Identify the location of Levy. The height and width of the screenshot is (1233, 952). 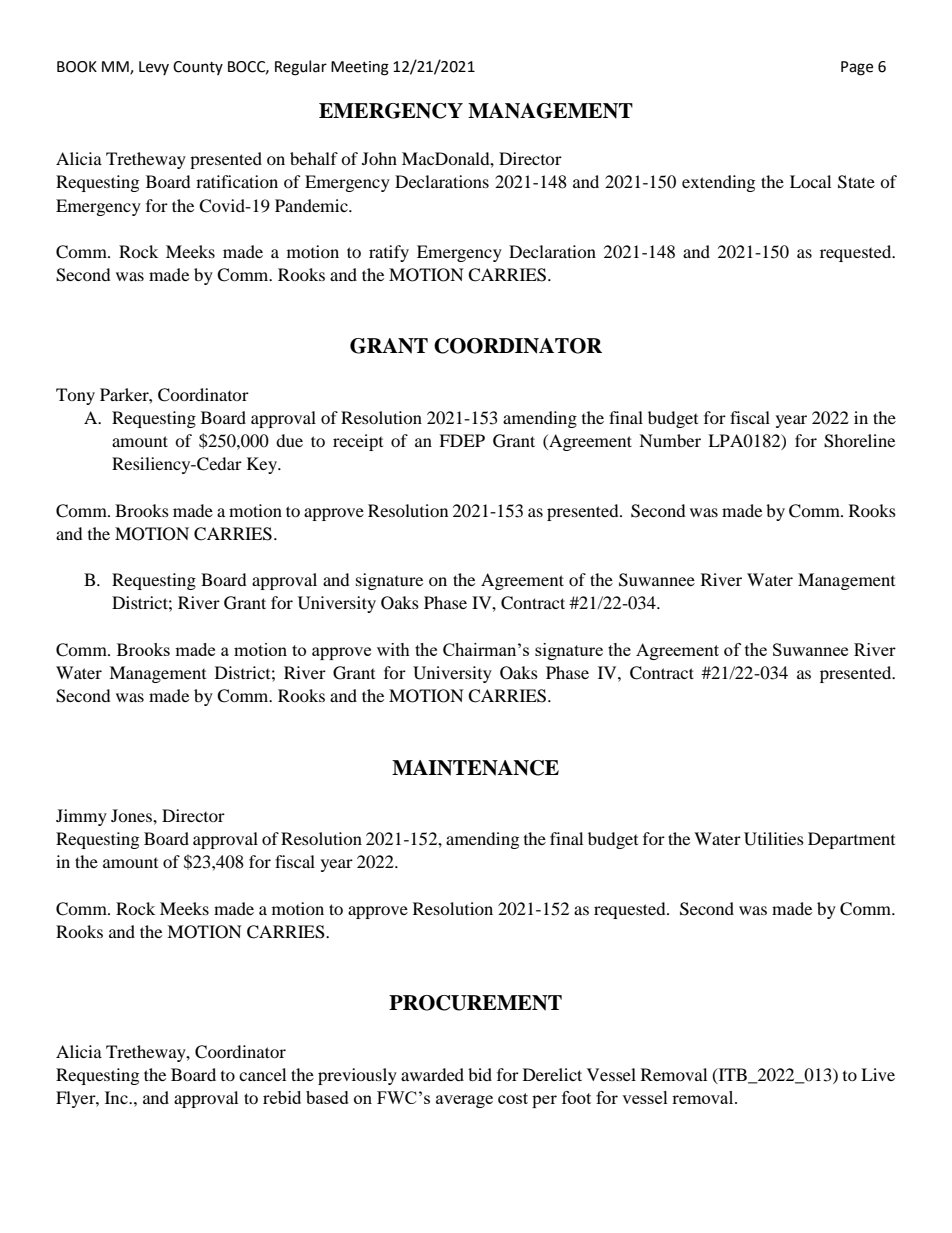
(154, 68).
